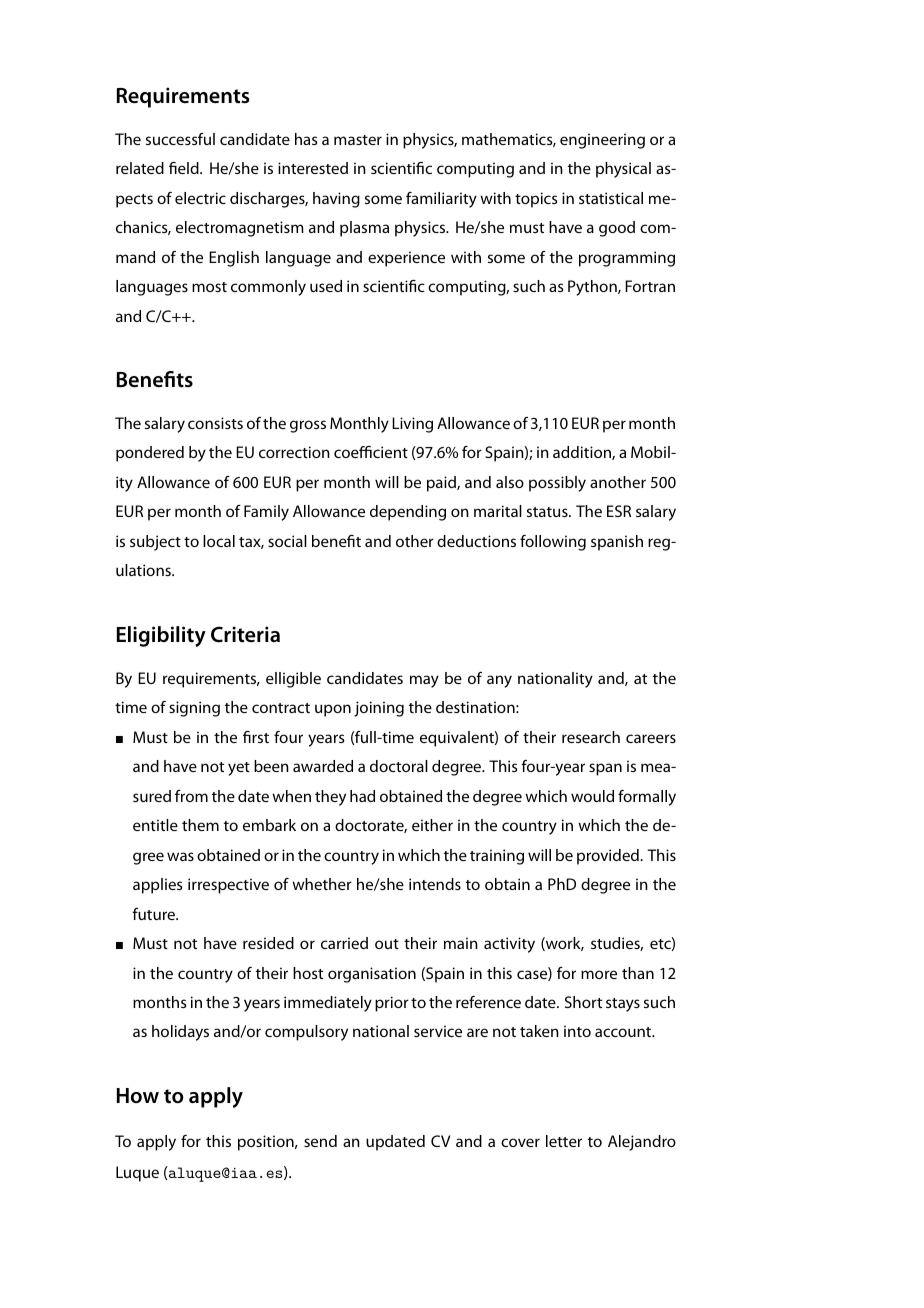 The height and width of the screenshot is (1308, 924). What do you see at coordinates (379, 709) in the screenshot?
I see `joining` at bounding box center [379, 709].
